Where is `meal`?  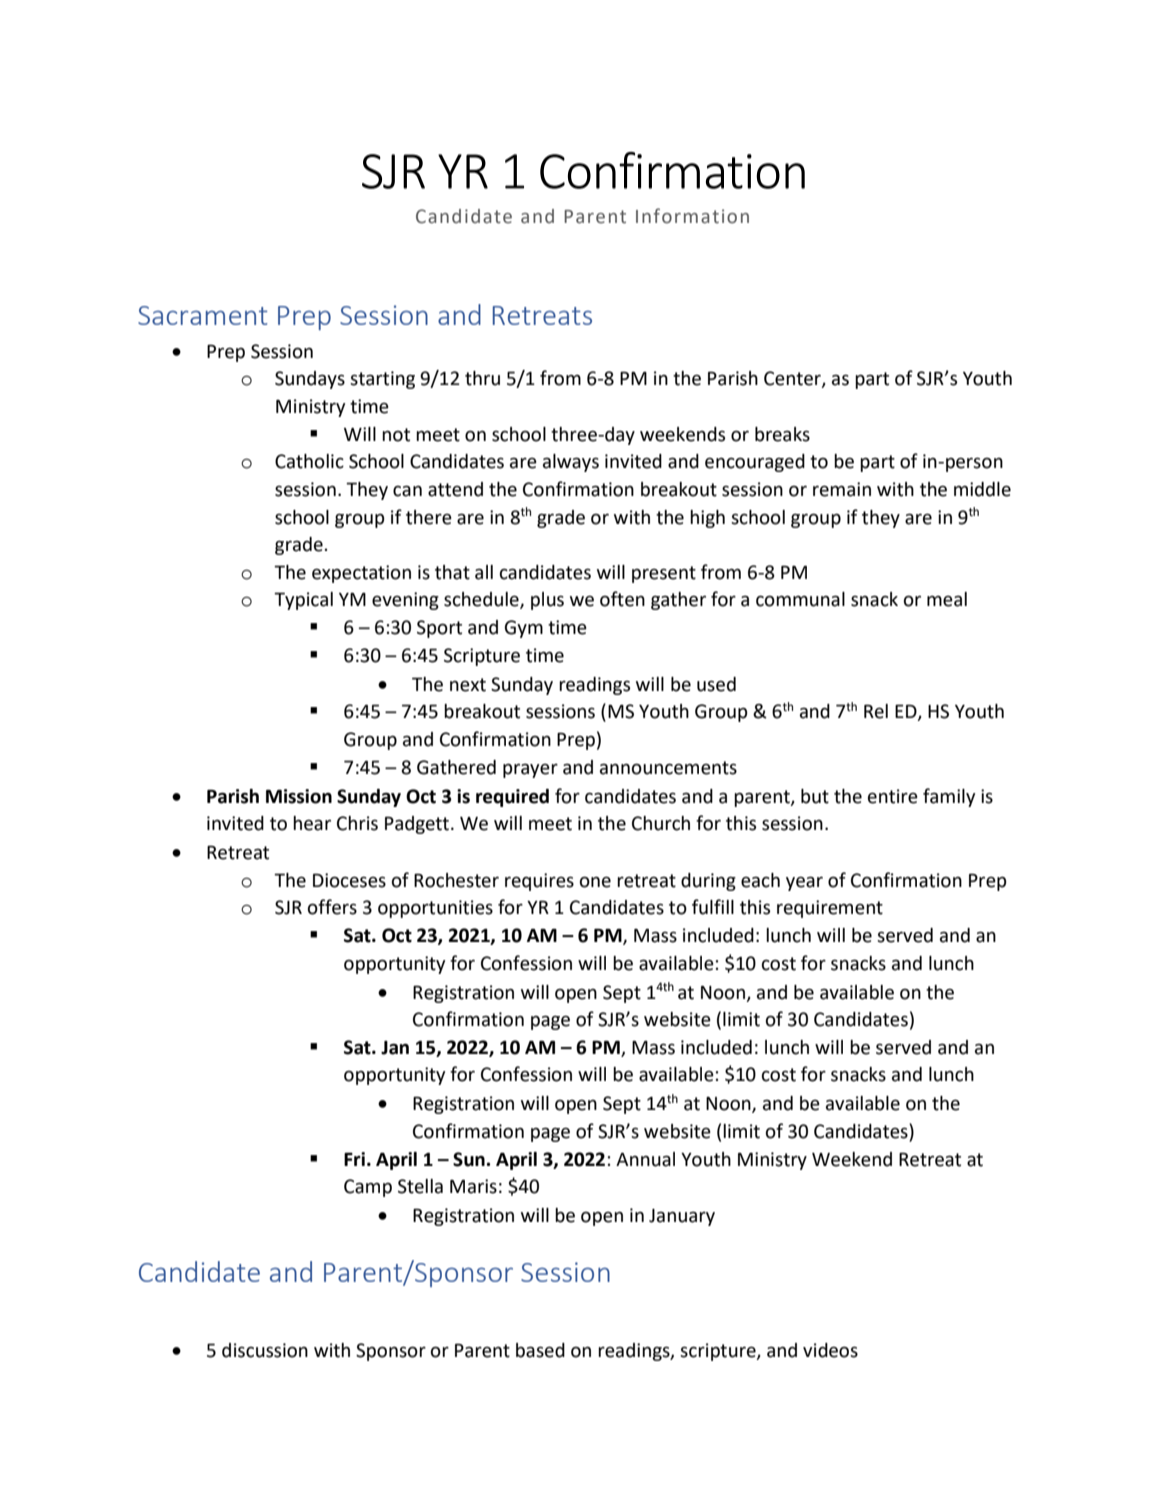 meal is located at coordinates (947, 599).
